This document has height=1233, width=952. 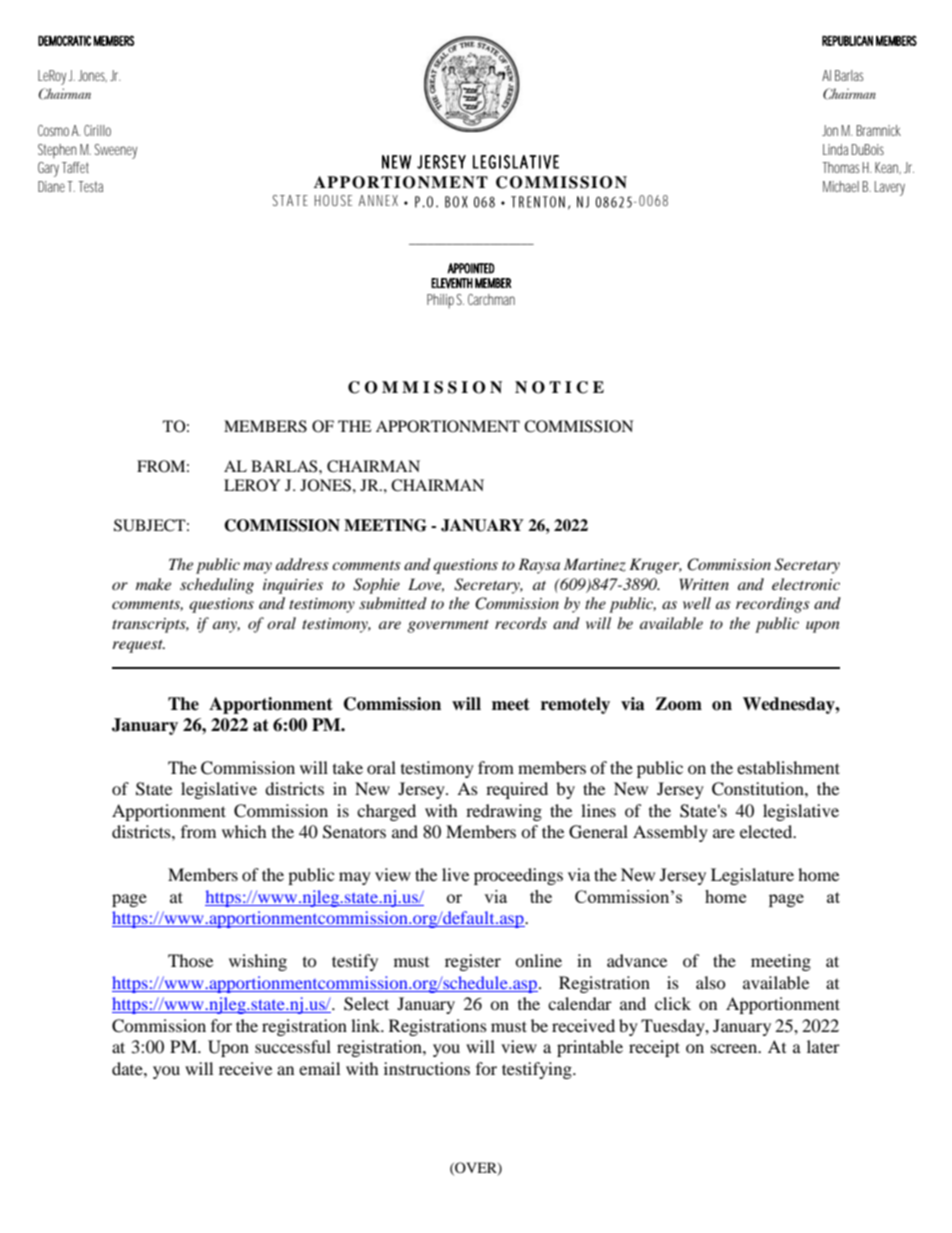 I want to click on instructions, so click(x=427, y=1068).
